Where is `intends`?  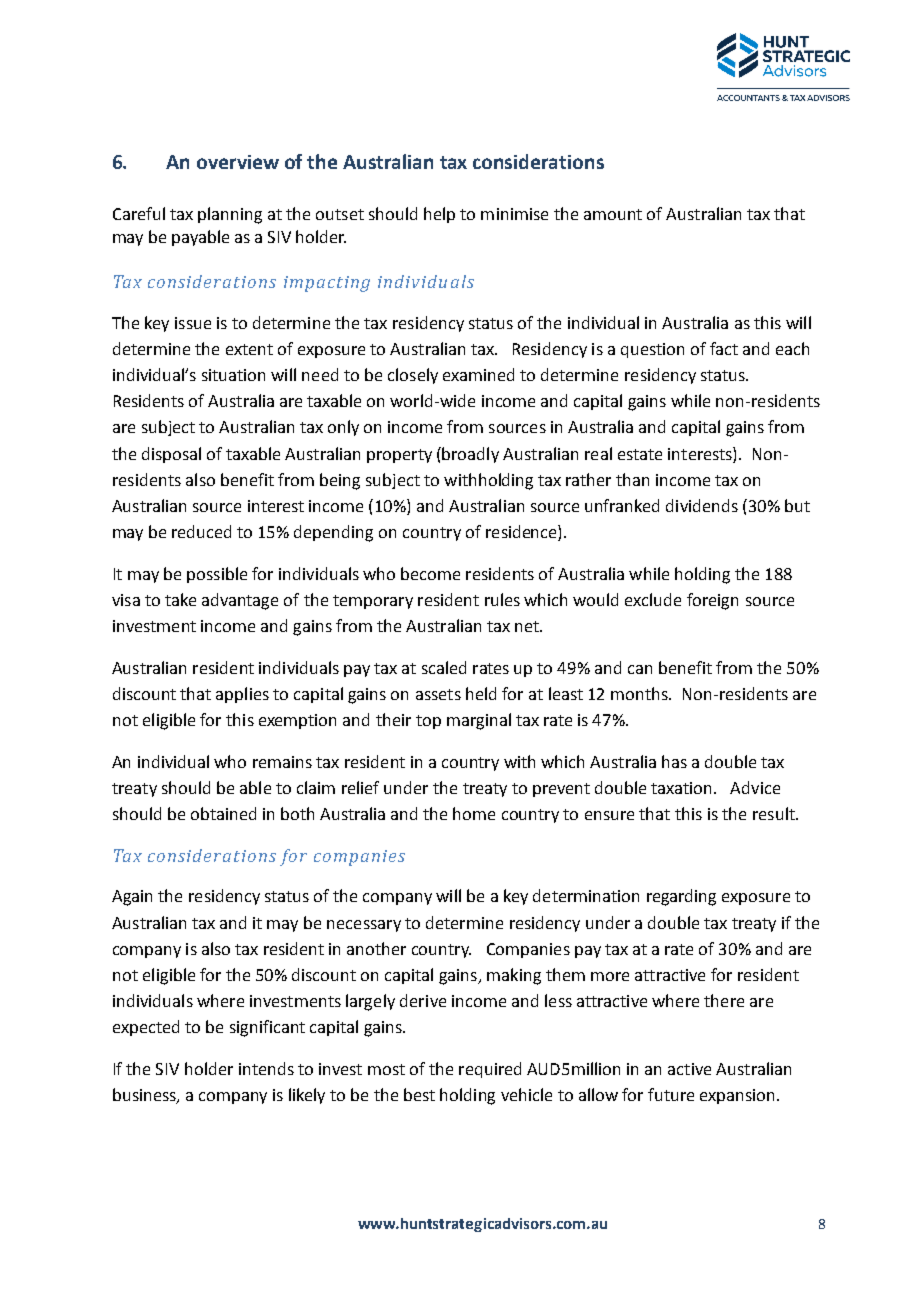 intends is located at coordinates (266, 1068).
